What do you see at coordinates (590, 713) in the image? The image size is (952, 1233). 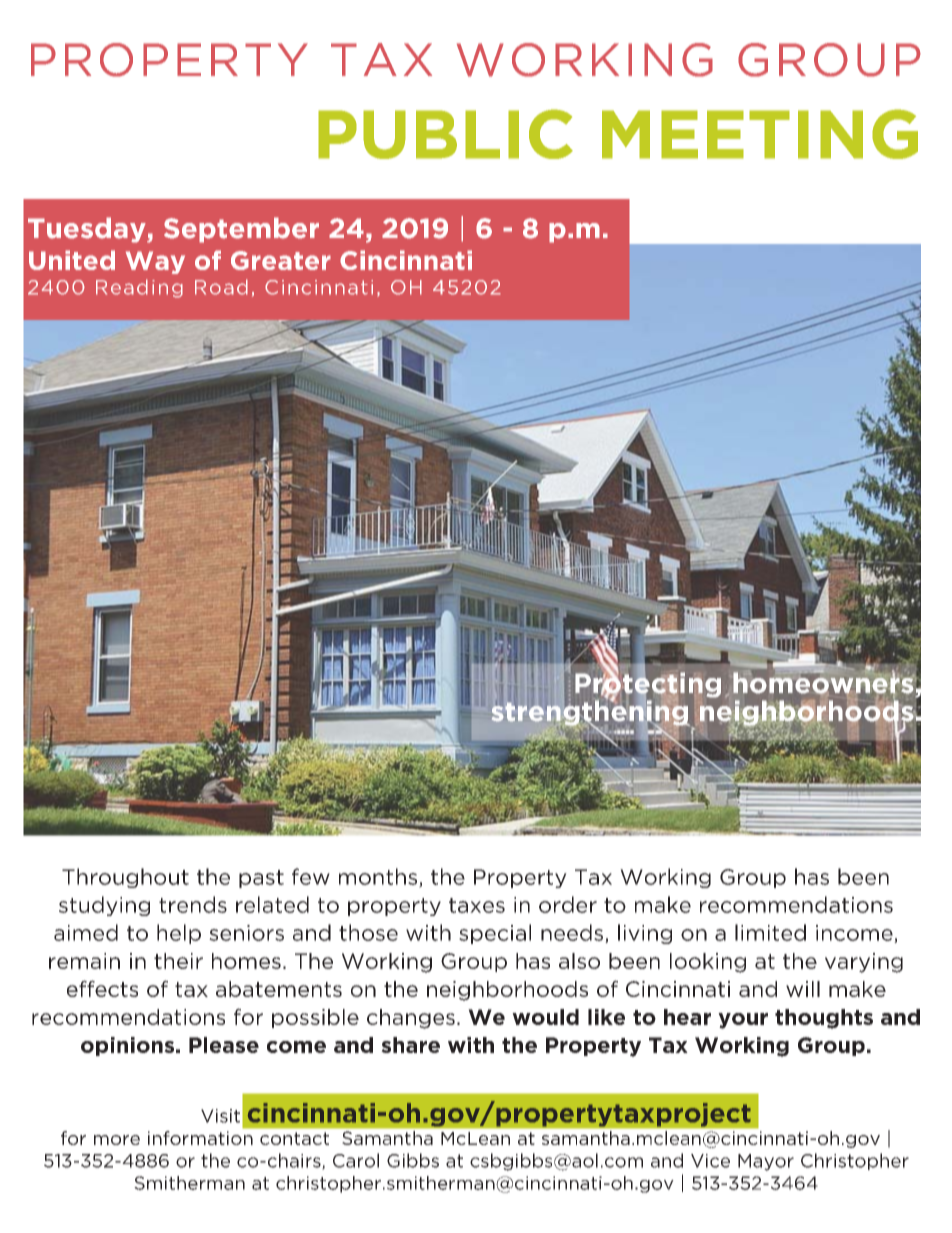 I see `strengthening` at bounding box center [590, 713].
